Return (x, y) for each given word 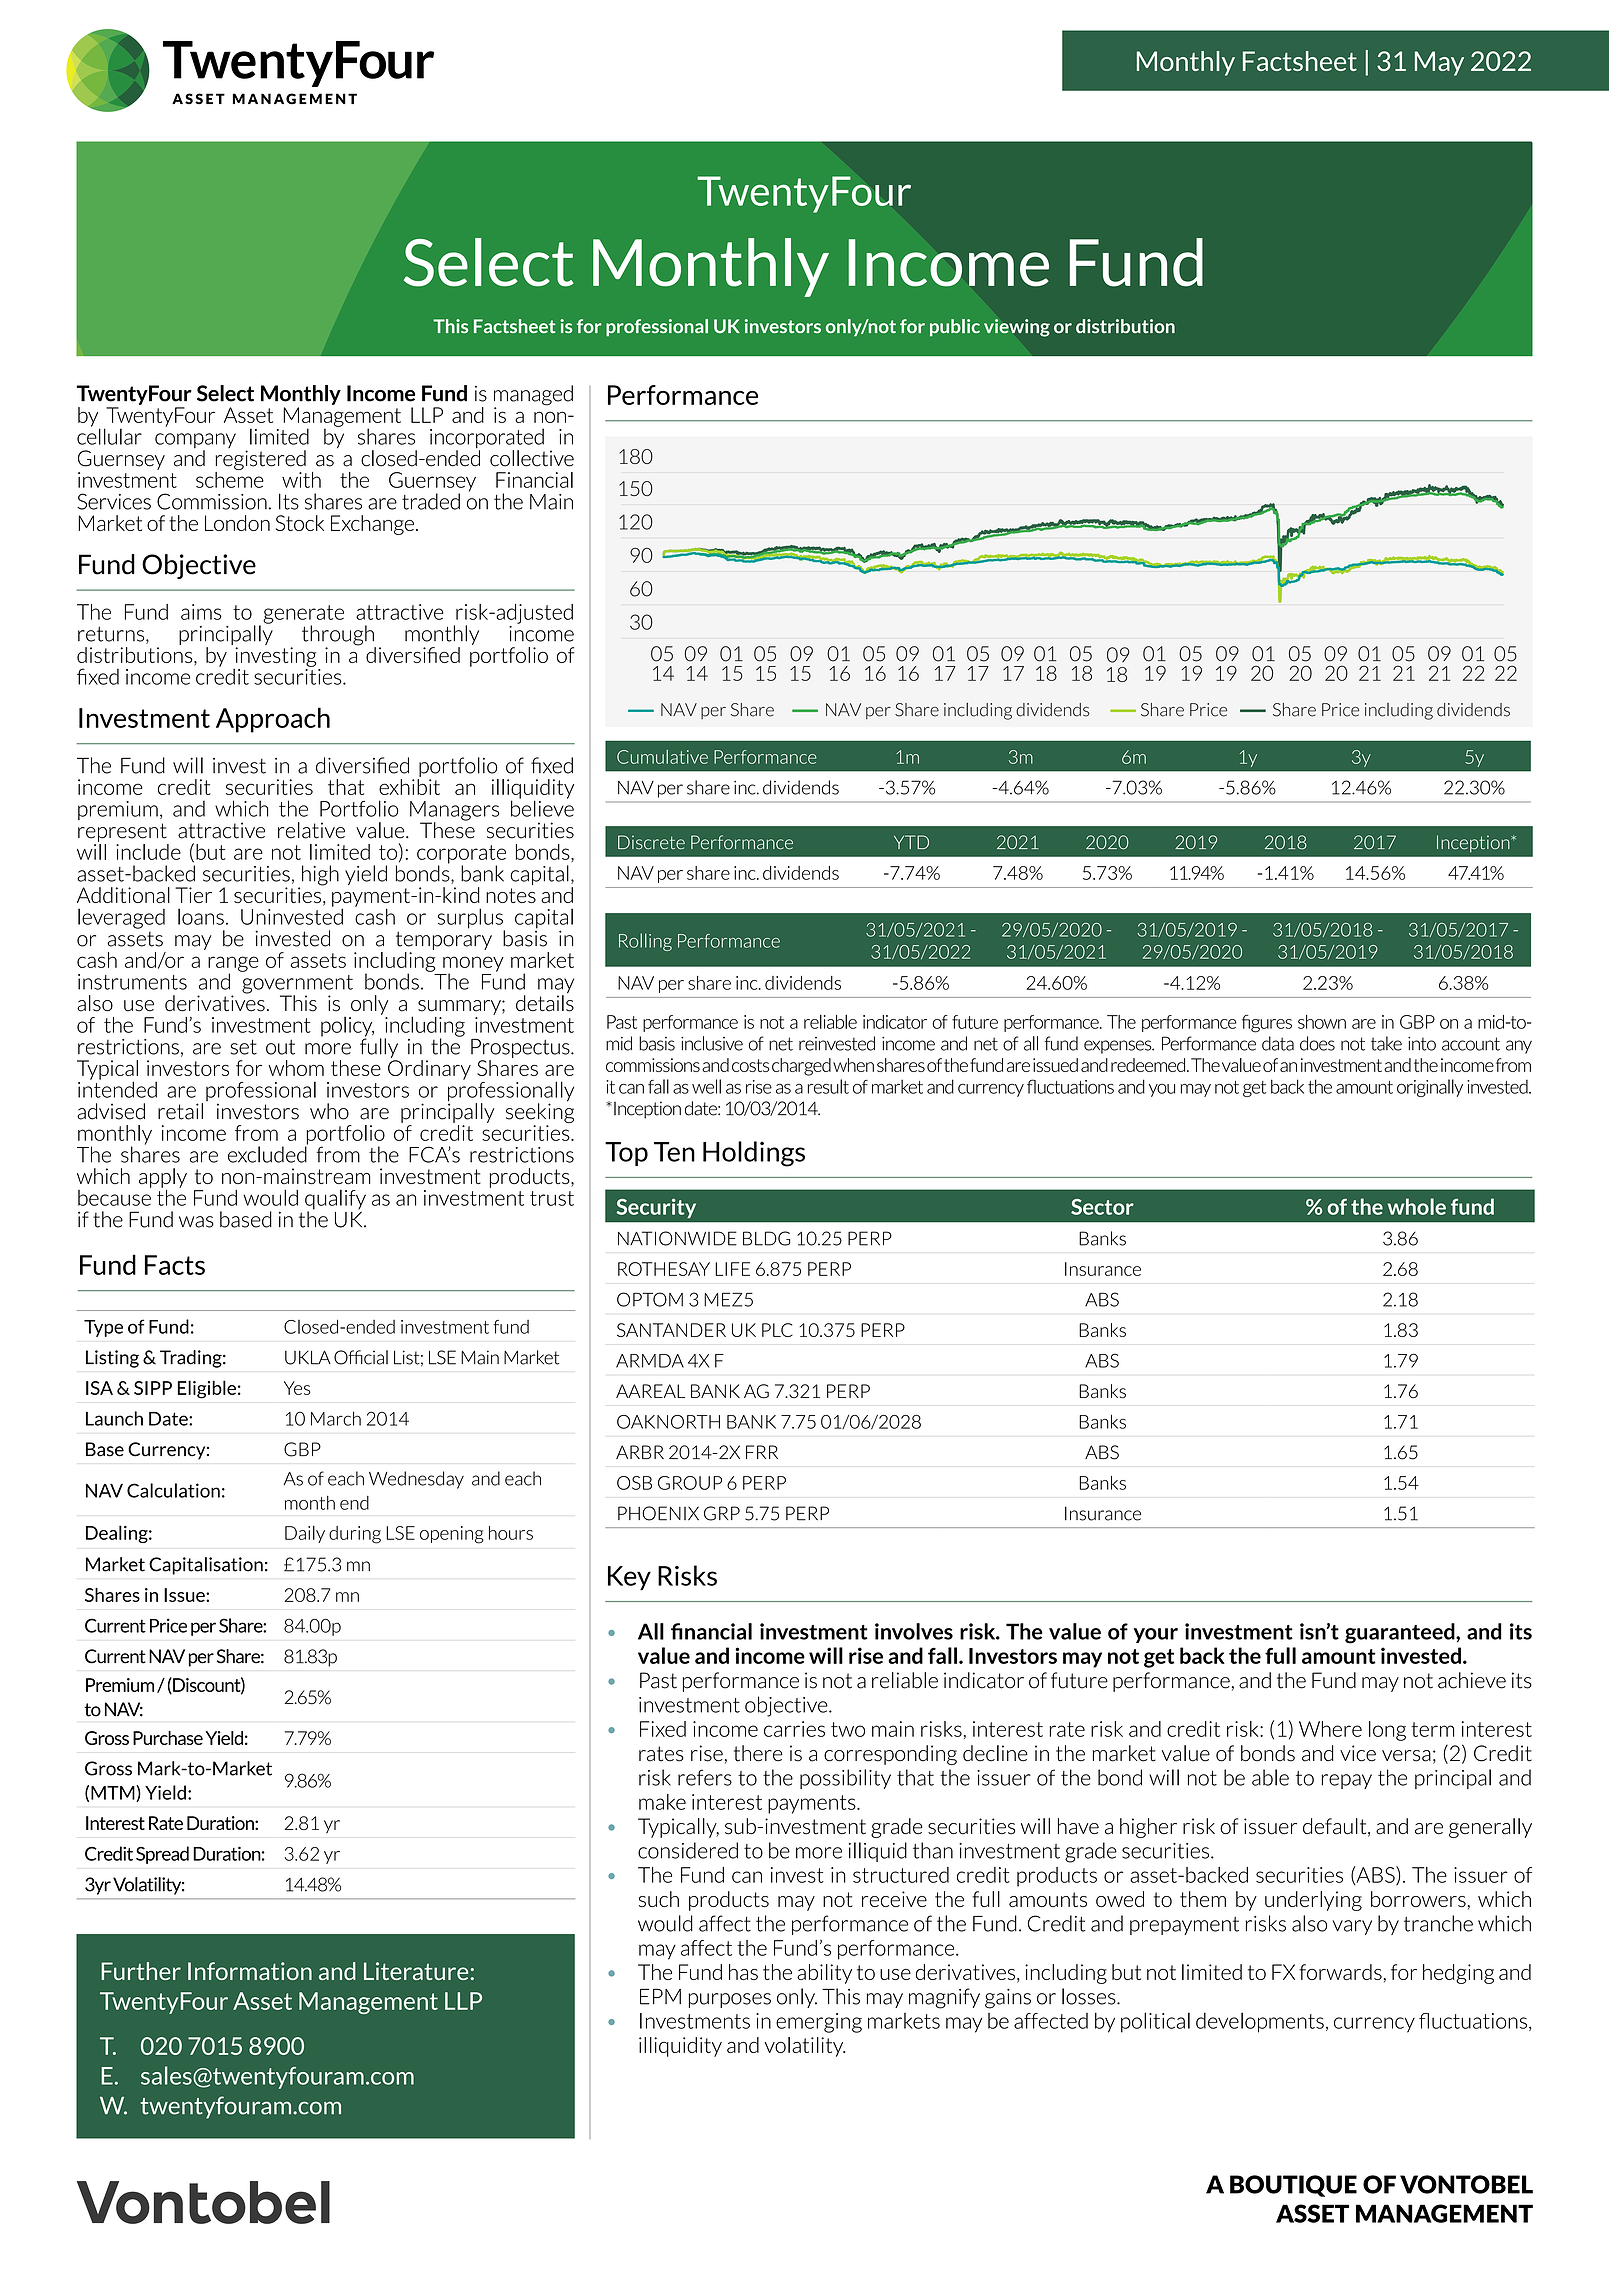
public (955, 328)
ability (824, 1974)
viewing (1017, 328)
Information (250, 1971)
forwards (1340, 1972)
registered (260, 460)
